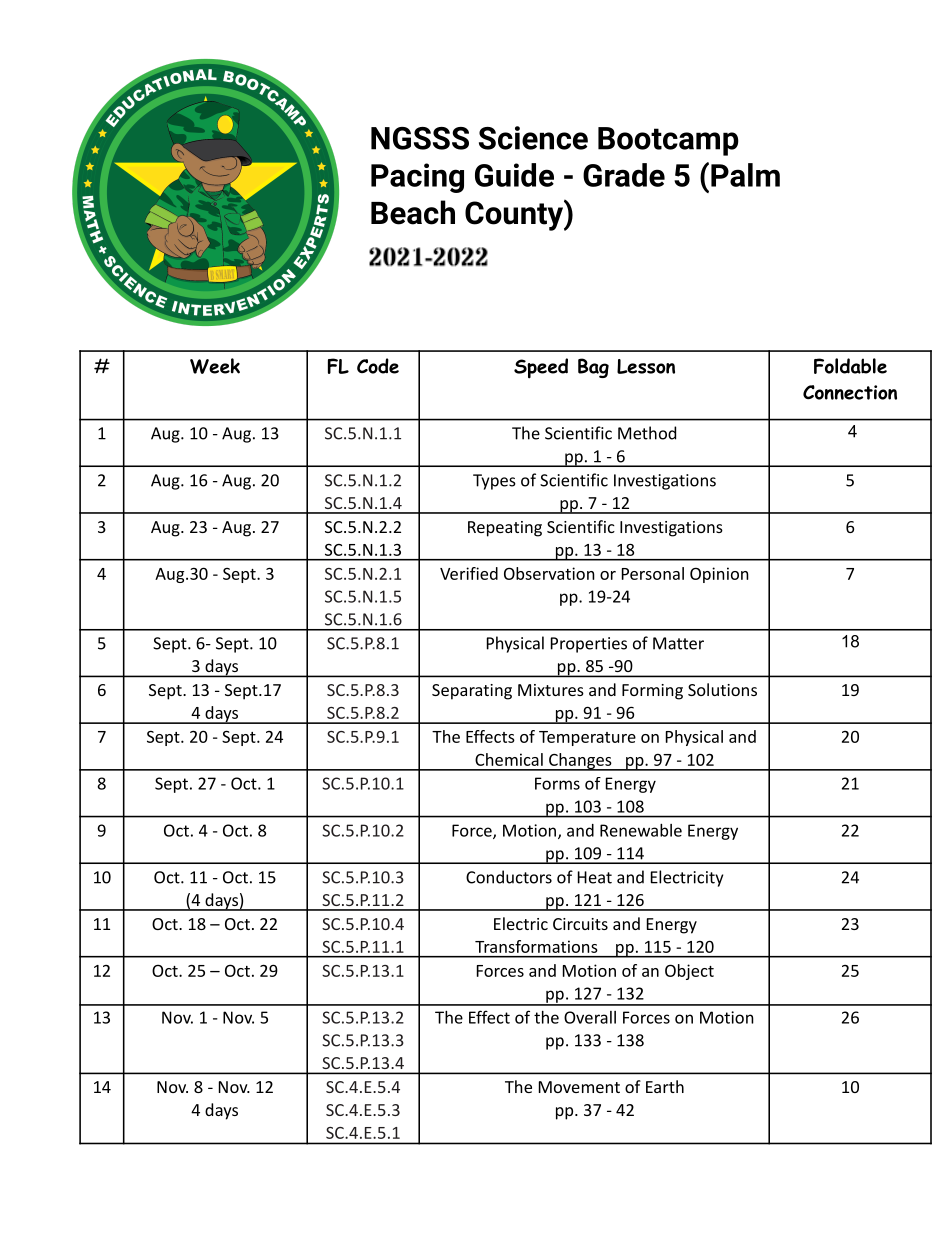 This image has width=952, height=1233. What do you see at coordinates (579, 1087) in the image?
I see `Movement` at bounding box center [579, 1087].
